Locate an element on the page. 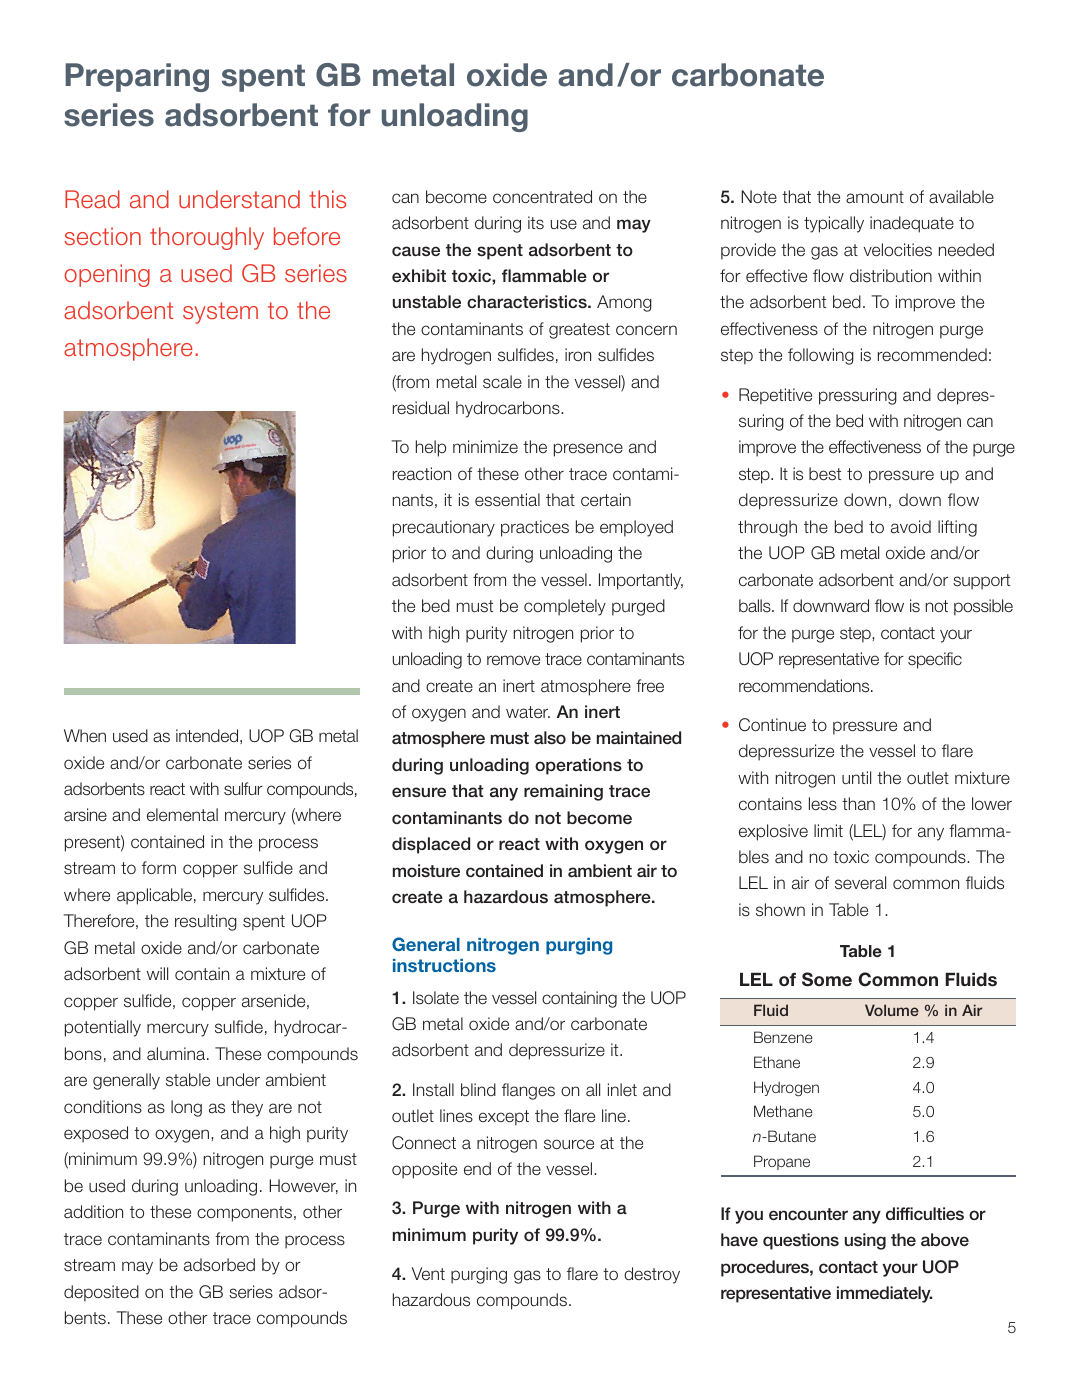  concentrated is located at coordinates (542, 197).
